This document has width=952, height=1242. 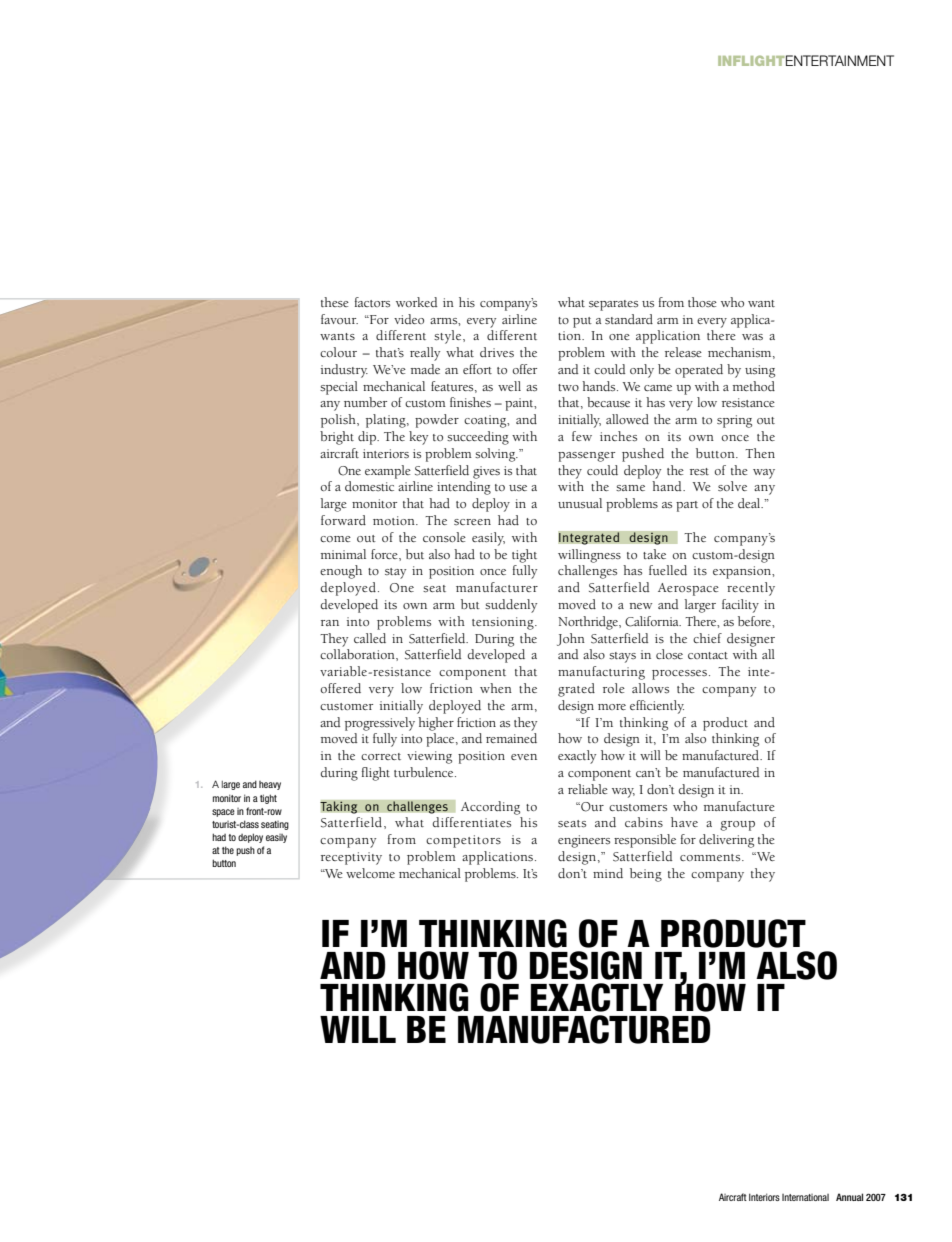 I want to click on Annual, so click(x=849, y=1197).
